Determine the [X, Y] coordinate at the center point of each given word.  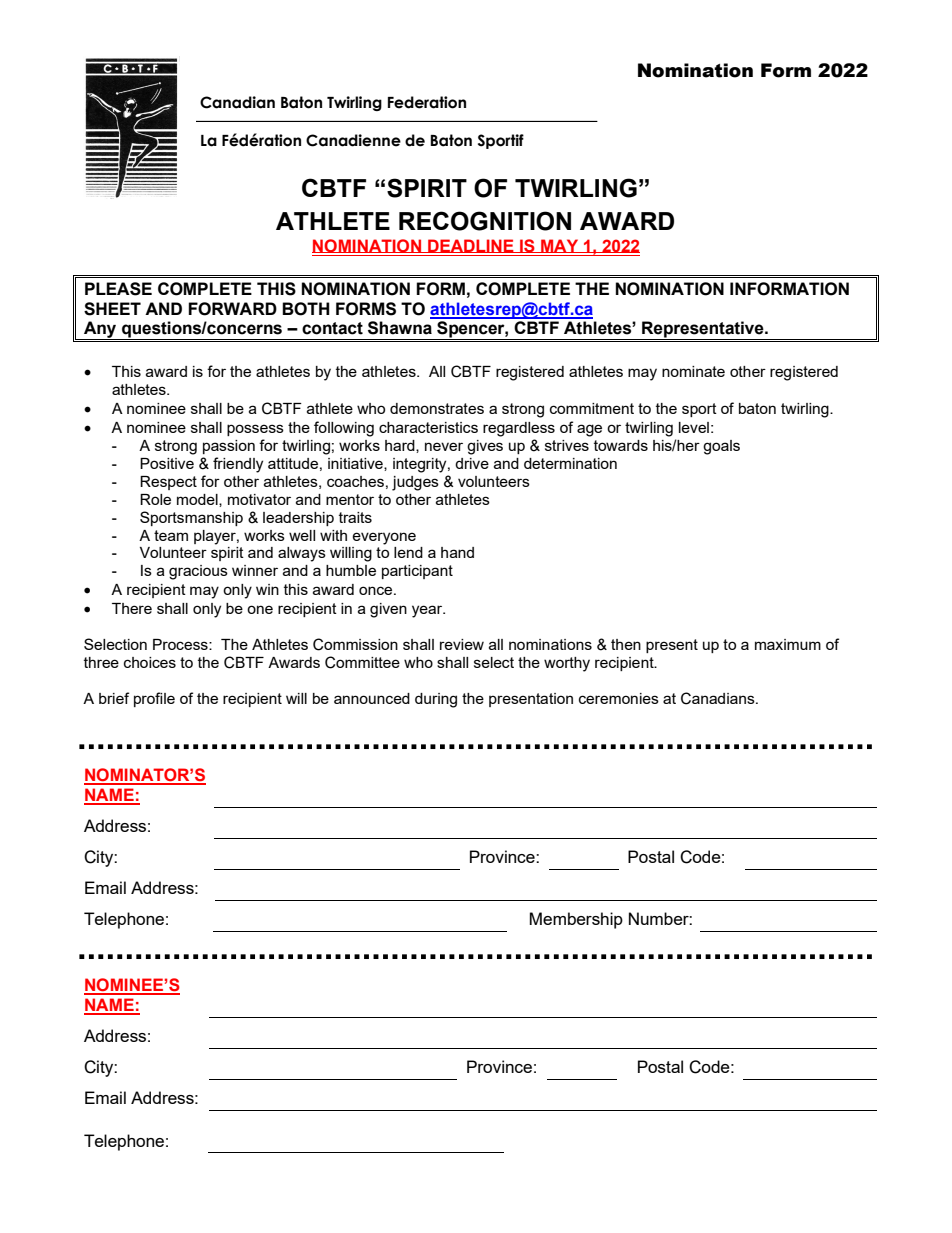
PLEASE [118, 289]
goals [721, 447]
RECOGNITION [485, 221]
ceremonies [619, 698]
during [436, 700]
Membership [576, 920]
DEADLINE [471, 246]
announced [372, 698]
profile [154, 699]
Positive [167, 463]
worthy [567, 664]
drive [472, 463]
